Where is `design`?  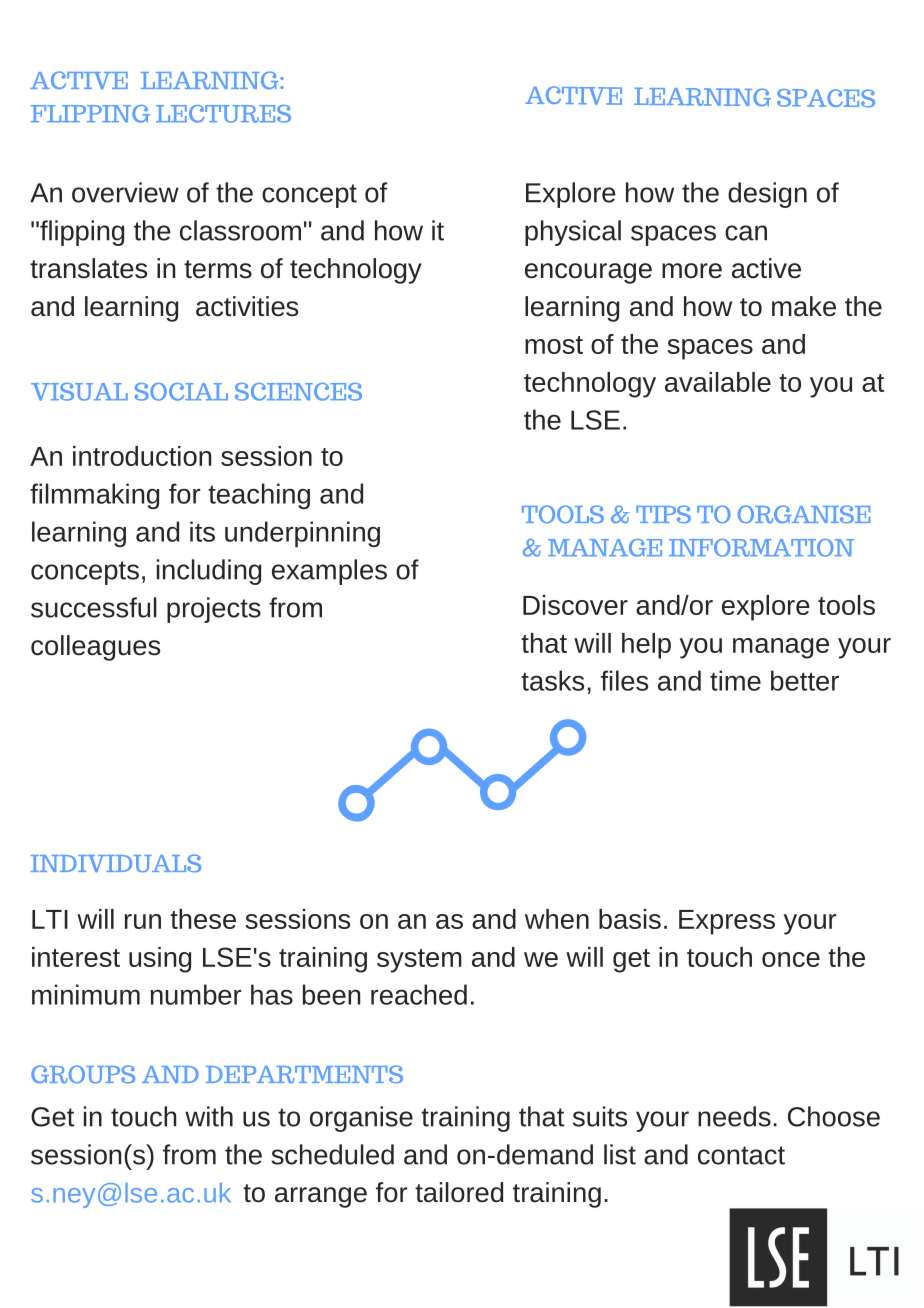 design is located at coordinates (767, 195).
